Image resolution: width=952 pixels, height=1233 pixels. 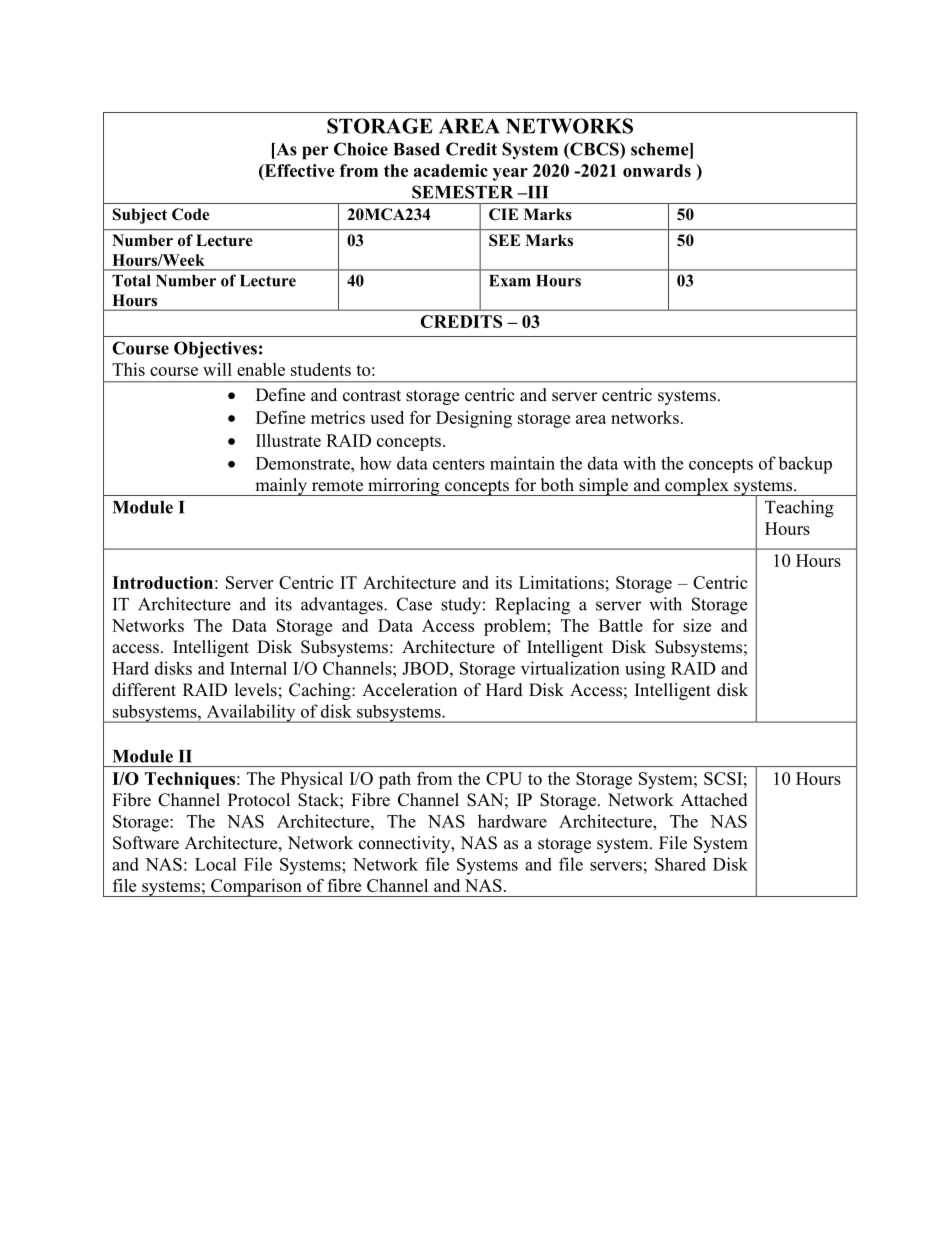 What do you see at coordinates (216, 864) in the screenshot?
I see `Local` at bounding box center [216, 864].
